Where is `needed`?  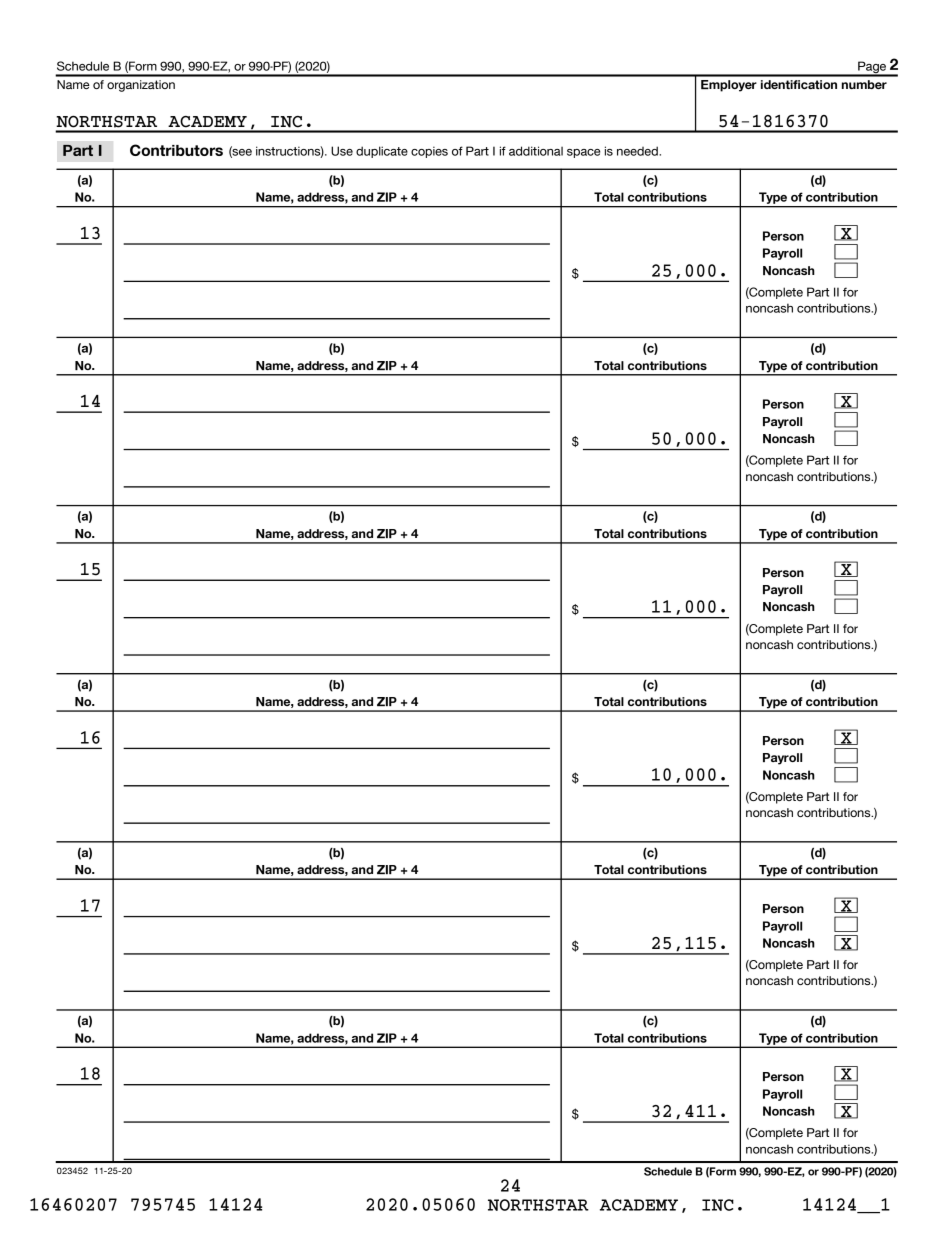 needed is located at coordinates (638, 151).
